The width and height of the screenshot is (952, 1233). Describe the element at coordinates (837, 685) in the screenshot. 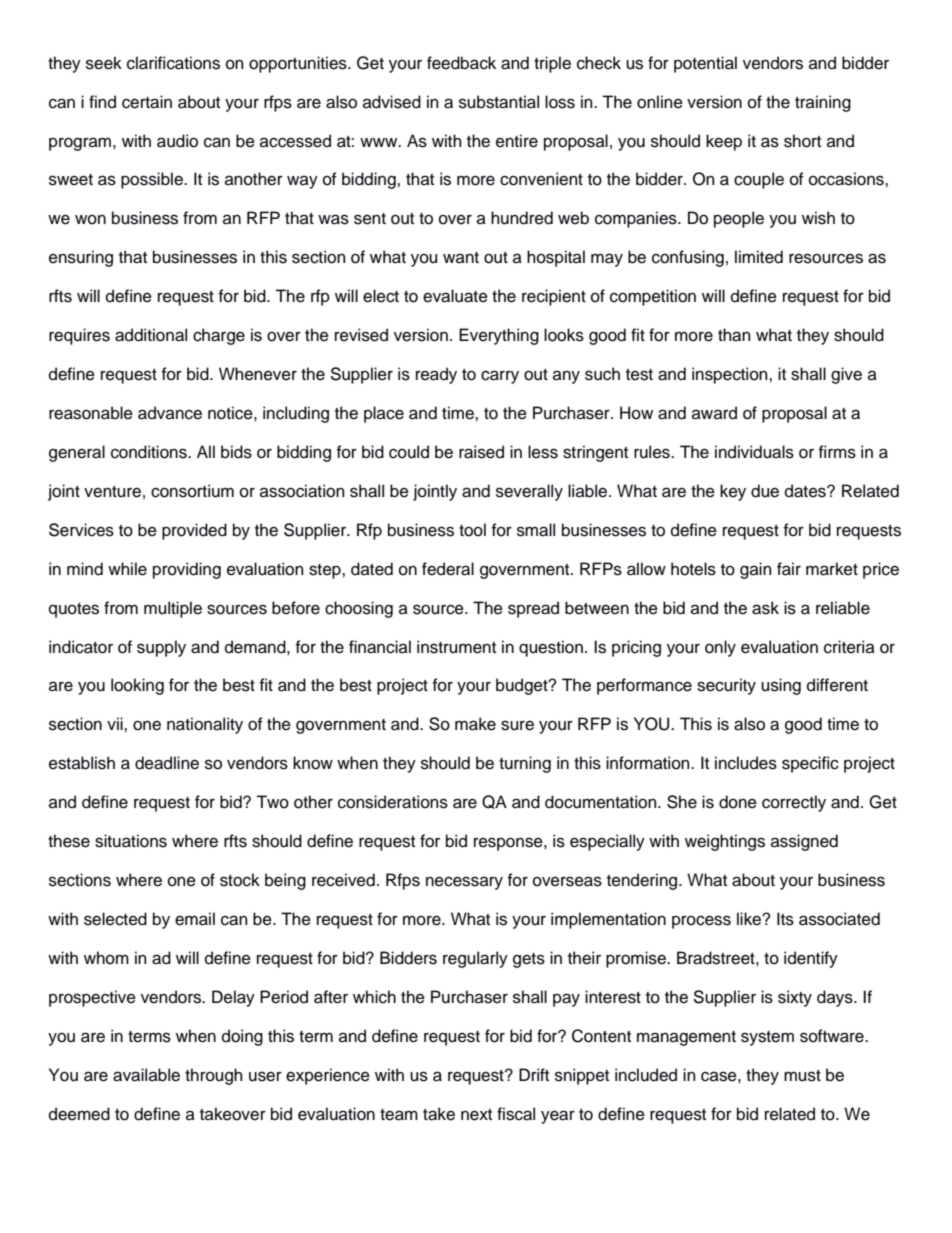

I see `different` at that location.
